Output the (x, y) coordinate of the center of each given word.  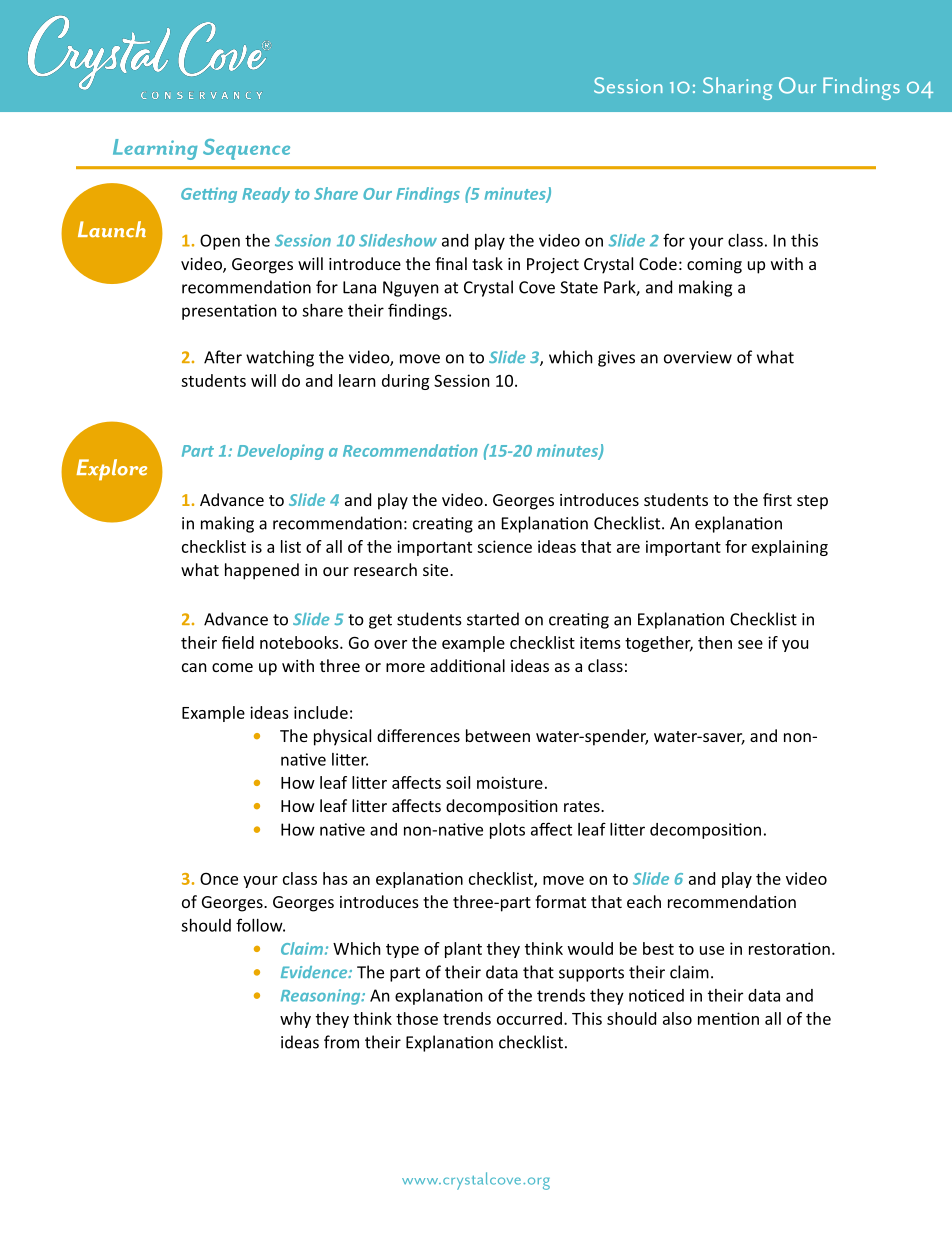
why (295, 1020)
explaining (790, 548)
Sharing (737, 88)
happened (262, 571)
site (437, 570)
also (677, 1018)
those (417, 1018)
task (487, 263)
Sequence (246, 149)
